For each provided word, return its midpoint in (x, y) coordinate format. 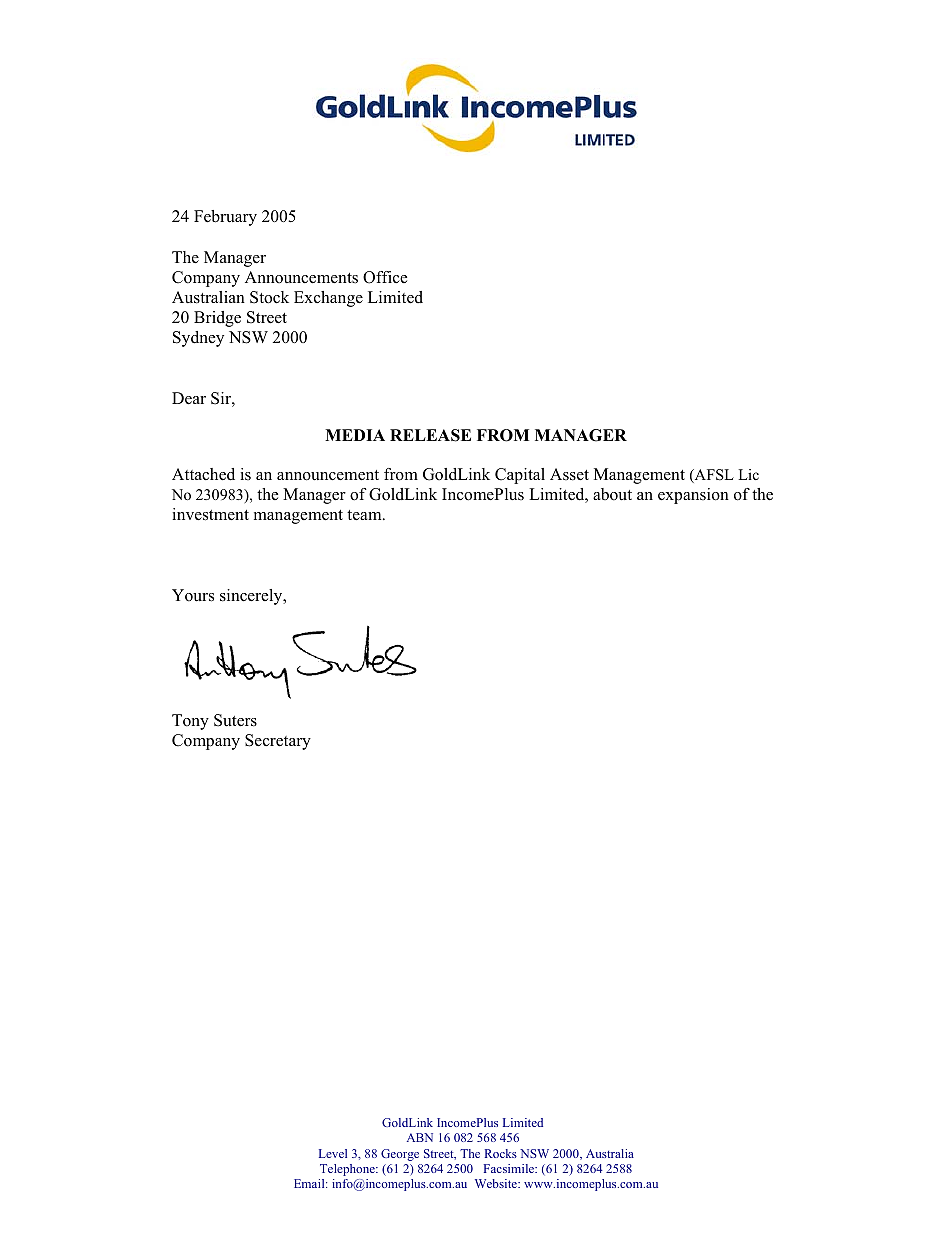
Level (333, 1153)
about (612, 494)
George (400, 1155)
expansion (693, 496)
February (225, 218)
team (365, 515)
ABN (420, 1137)
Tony (190, 722)
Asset (569, 474)
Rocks (501, 1153)
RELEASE (430, 435)
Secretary (278, 742)
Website (497, 1183)
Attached (203, 474)
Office (385, 277)
